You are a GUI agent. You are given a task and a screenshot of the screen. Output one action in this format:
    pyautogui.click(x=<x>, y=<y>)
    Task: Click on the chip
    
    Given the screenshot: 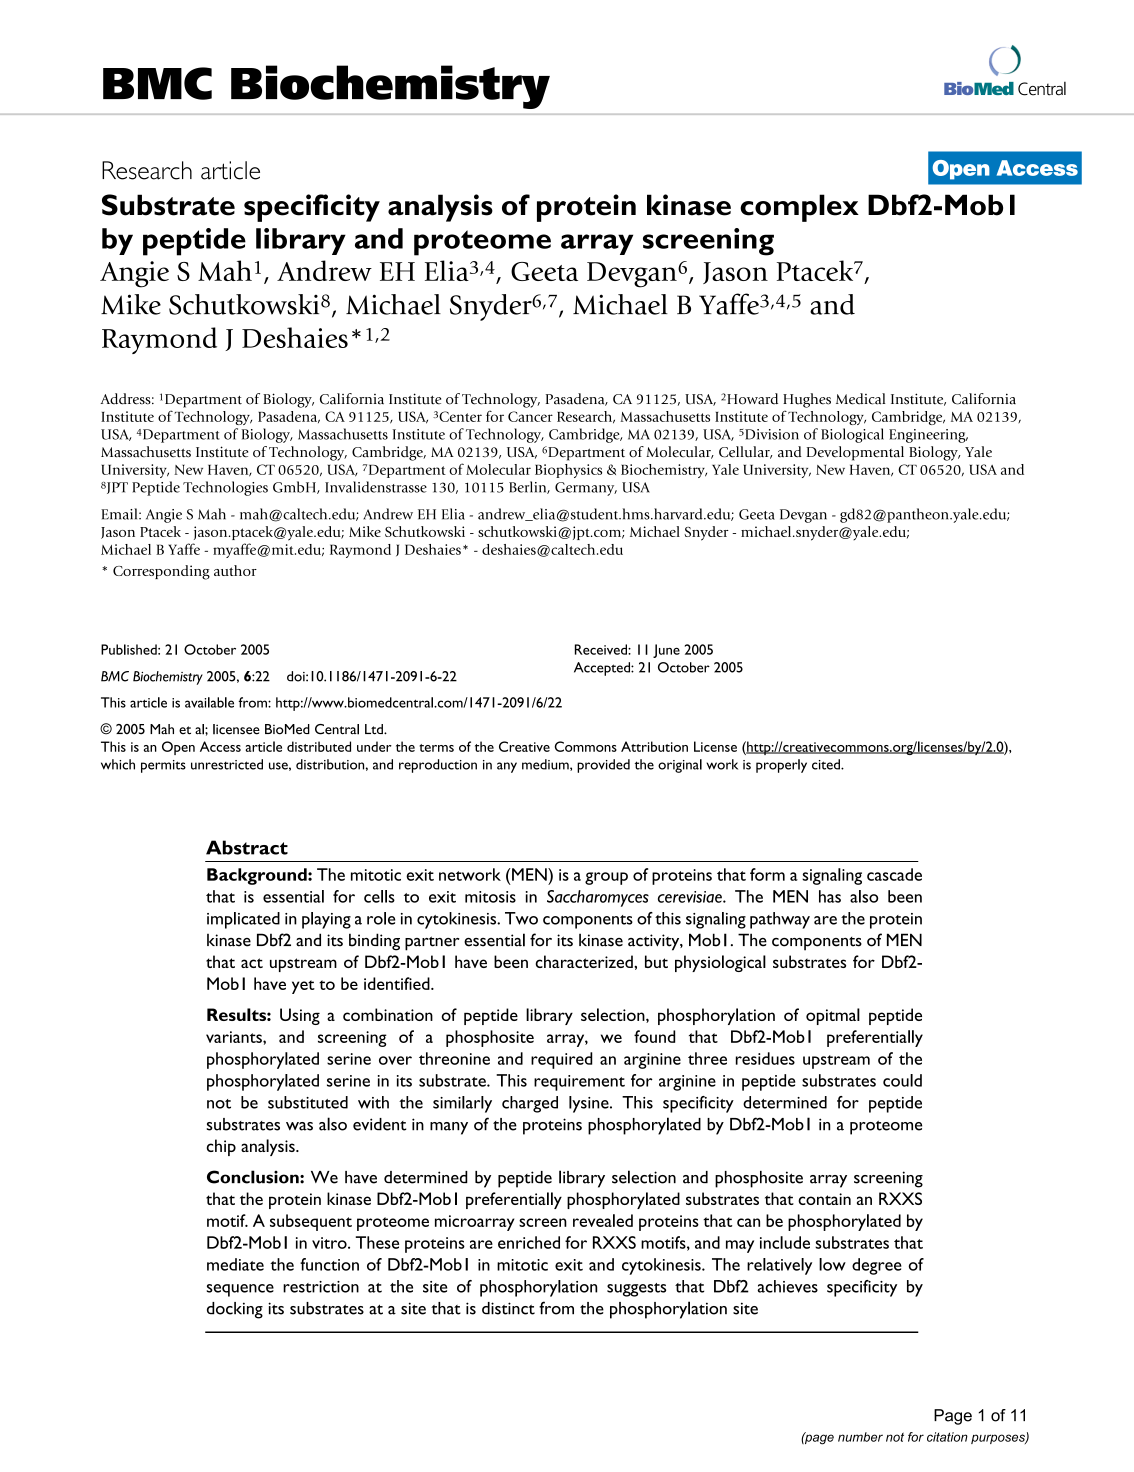 What is the action you would take?
    pyautogui.click(x=221, y=1147)
